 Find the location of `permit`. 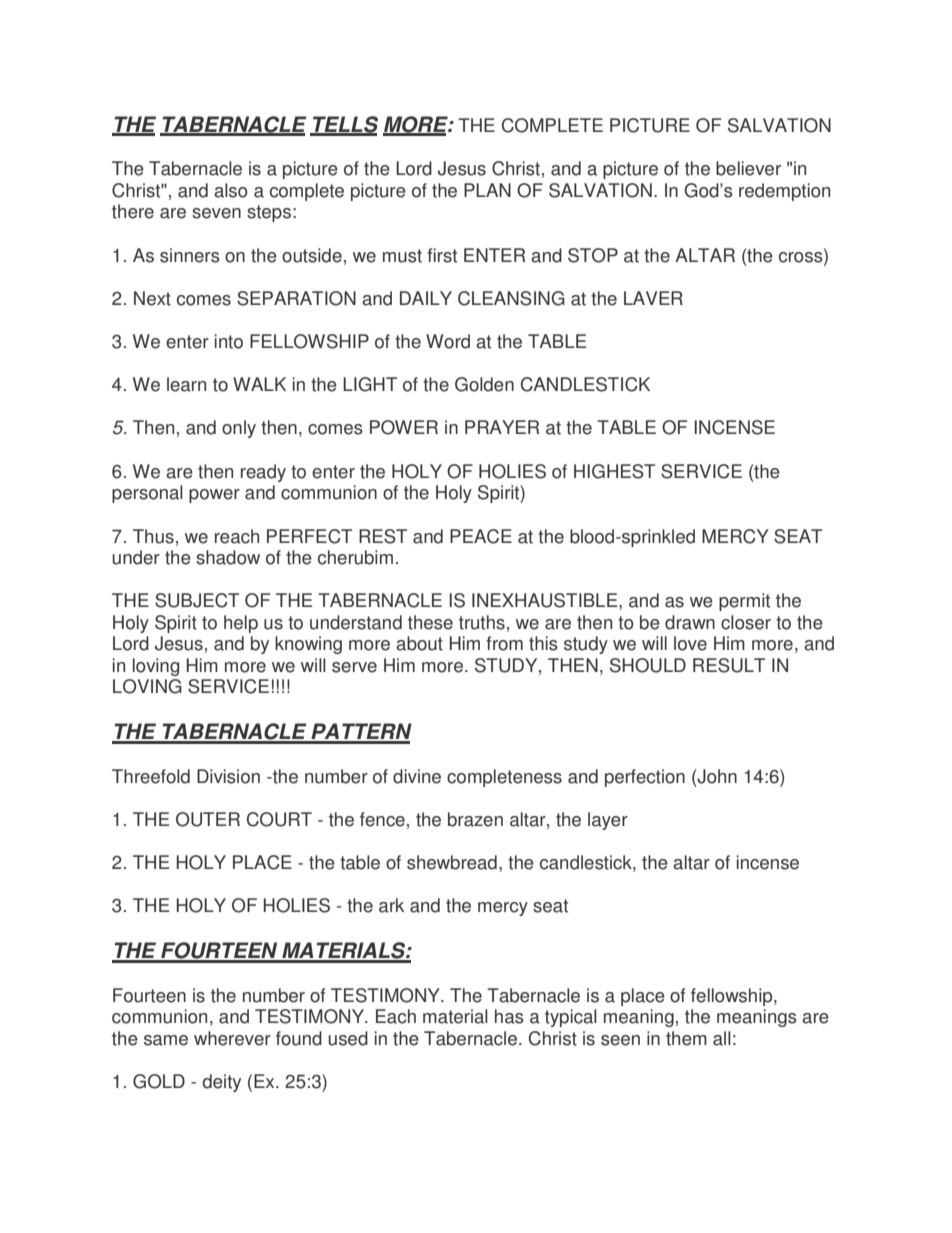

permit is located at coordinates (744, 602).
